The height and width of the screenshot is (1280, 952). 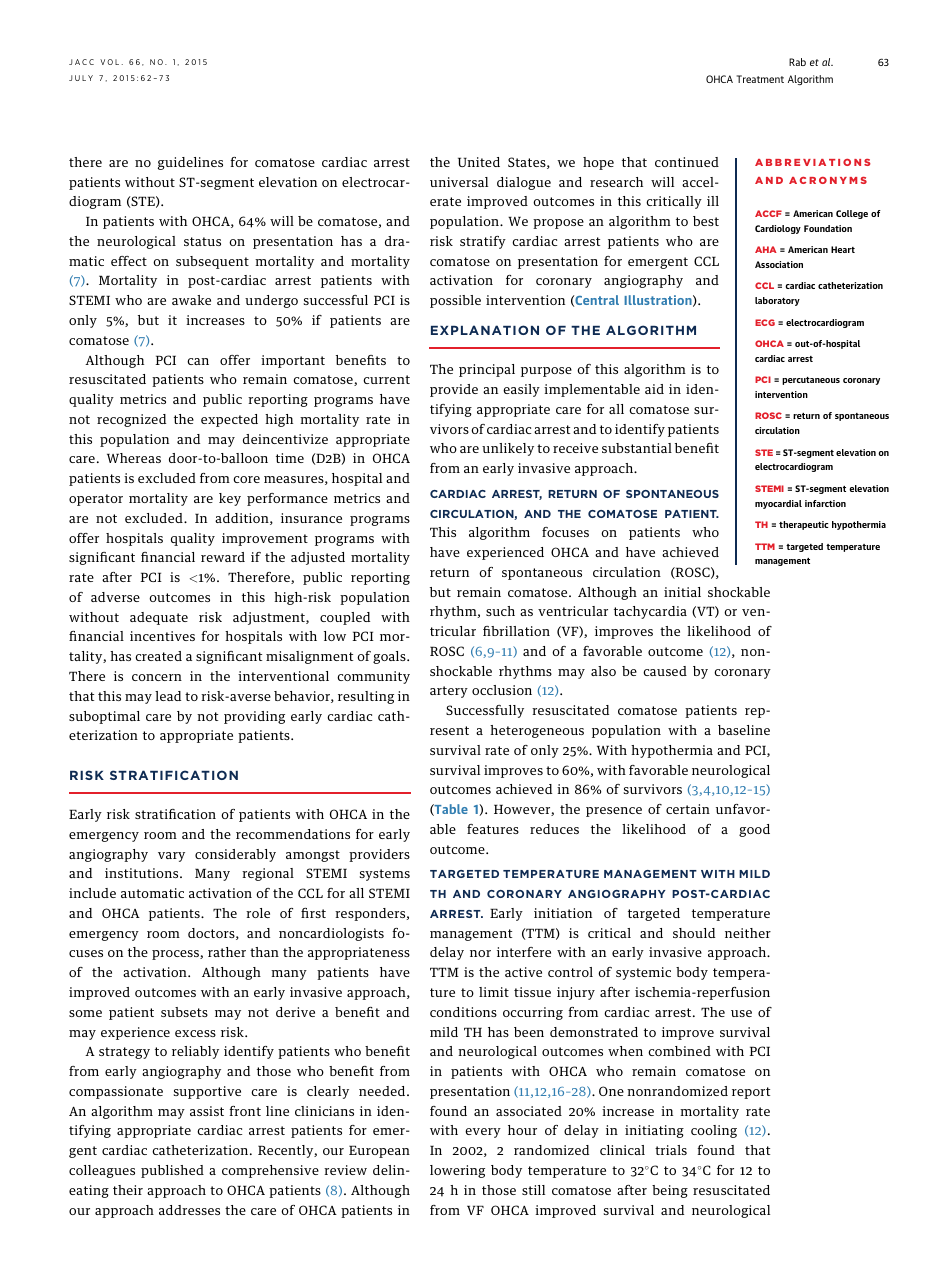 What do you see at coordinates (760, 79) in the screenshot?
I see `Treatment` at bounding box center [760, 79].
